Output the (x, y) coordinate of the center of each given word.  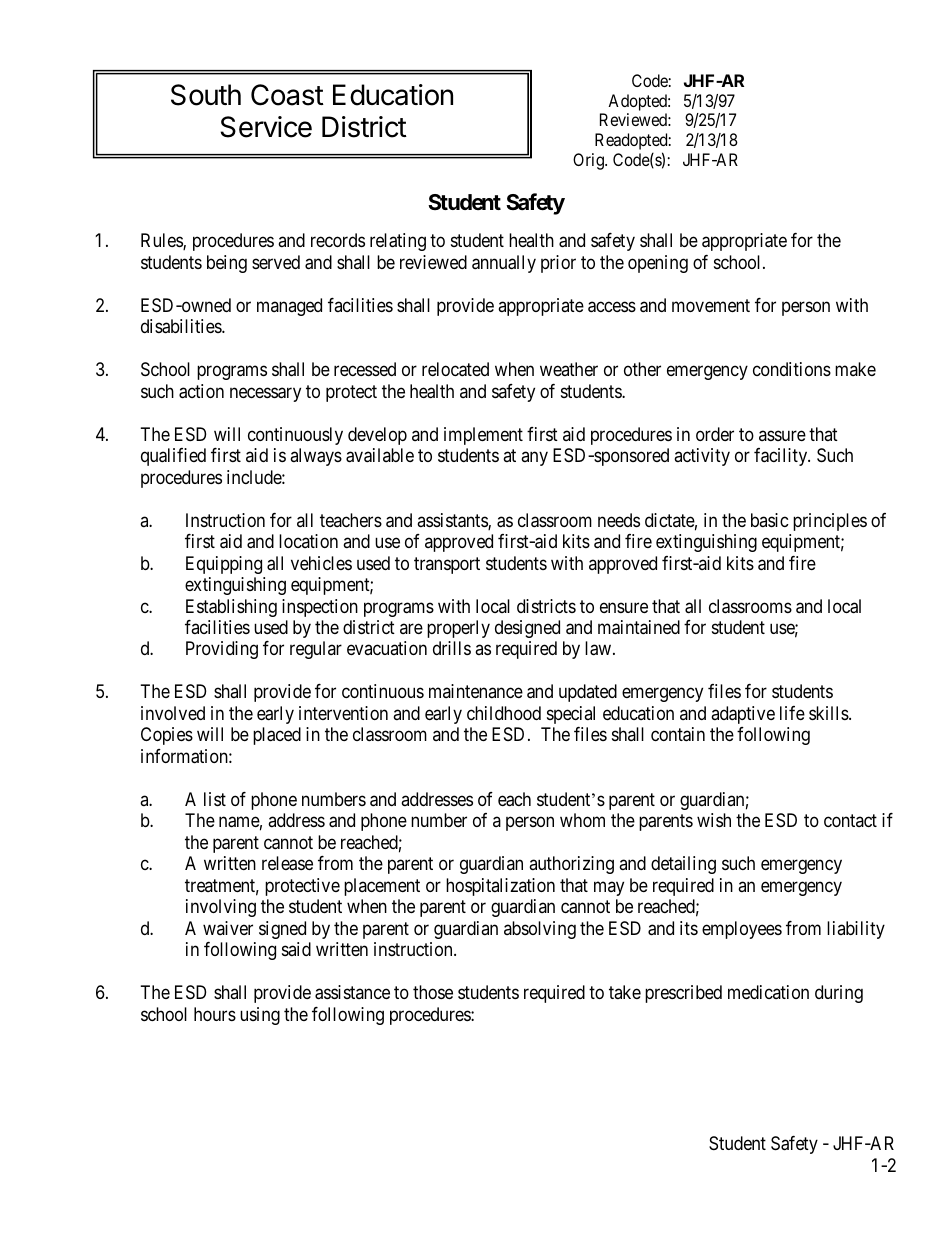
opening (658, 264)
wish (714, 820)
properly (458, 629)
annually (504, 264)
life (792, 713)
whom (582, 820)
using (260, 1016)
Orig (589, 161)
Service (266, 127)
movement (711, 305)
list (215, 799)
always (316, 457)
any (534, 459)
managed (289, 307)
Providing (222, 650)
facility (782, 457)
